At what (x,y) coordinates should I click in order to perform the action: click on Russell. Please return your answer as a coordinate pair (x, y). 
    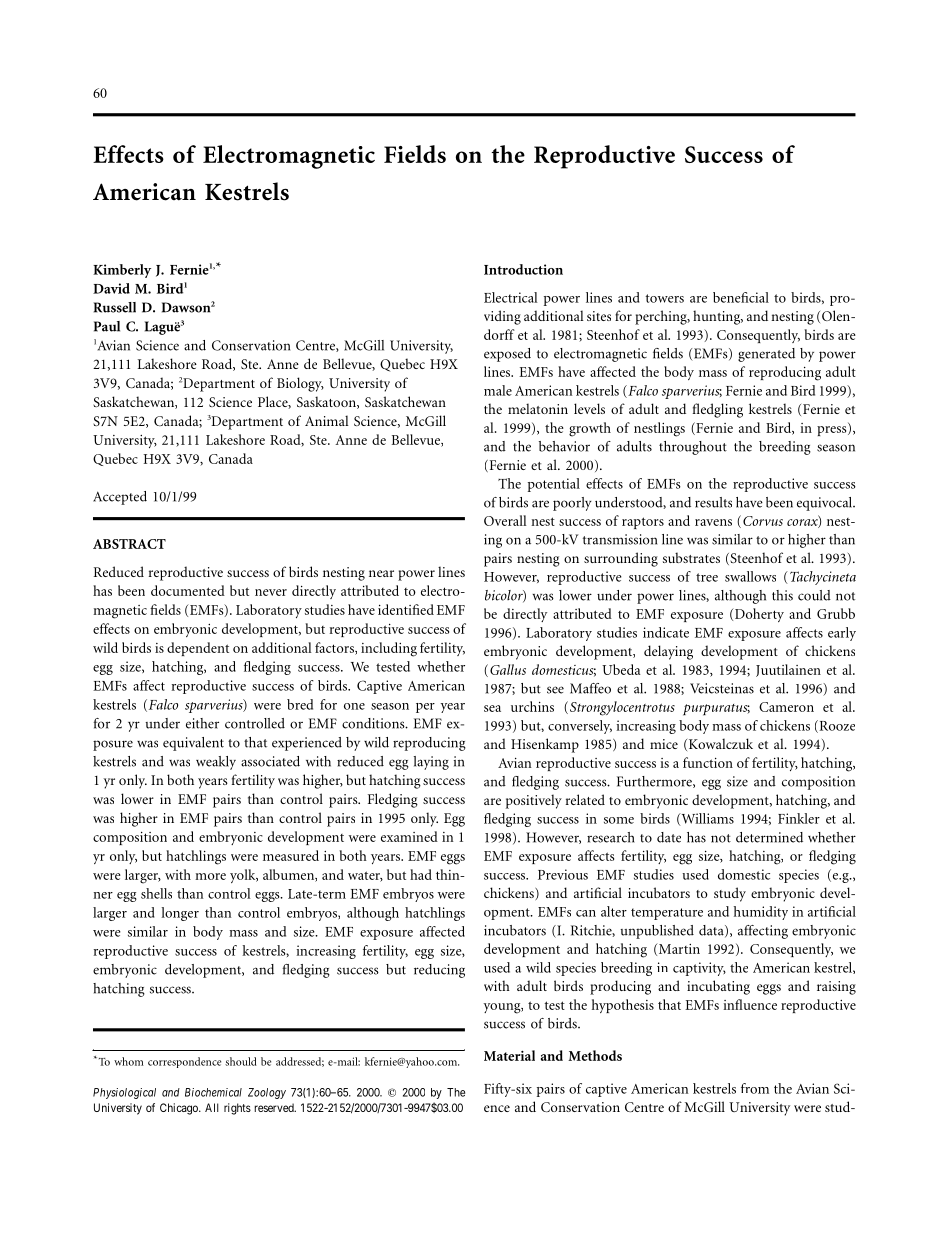
    Looking at the image, I should click on (115, 307).
